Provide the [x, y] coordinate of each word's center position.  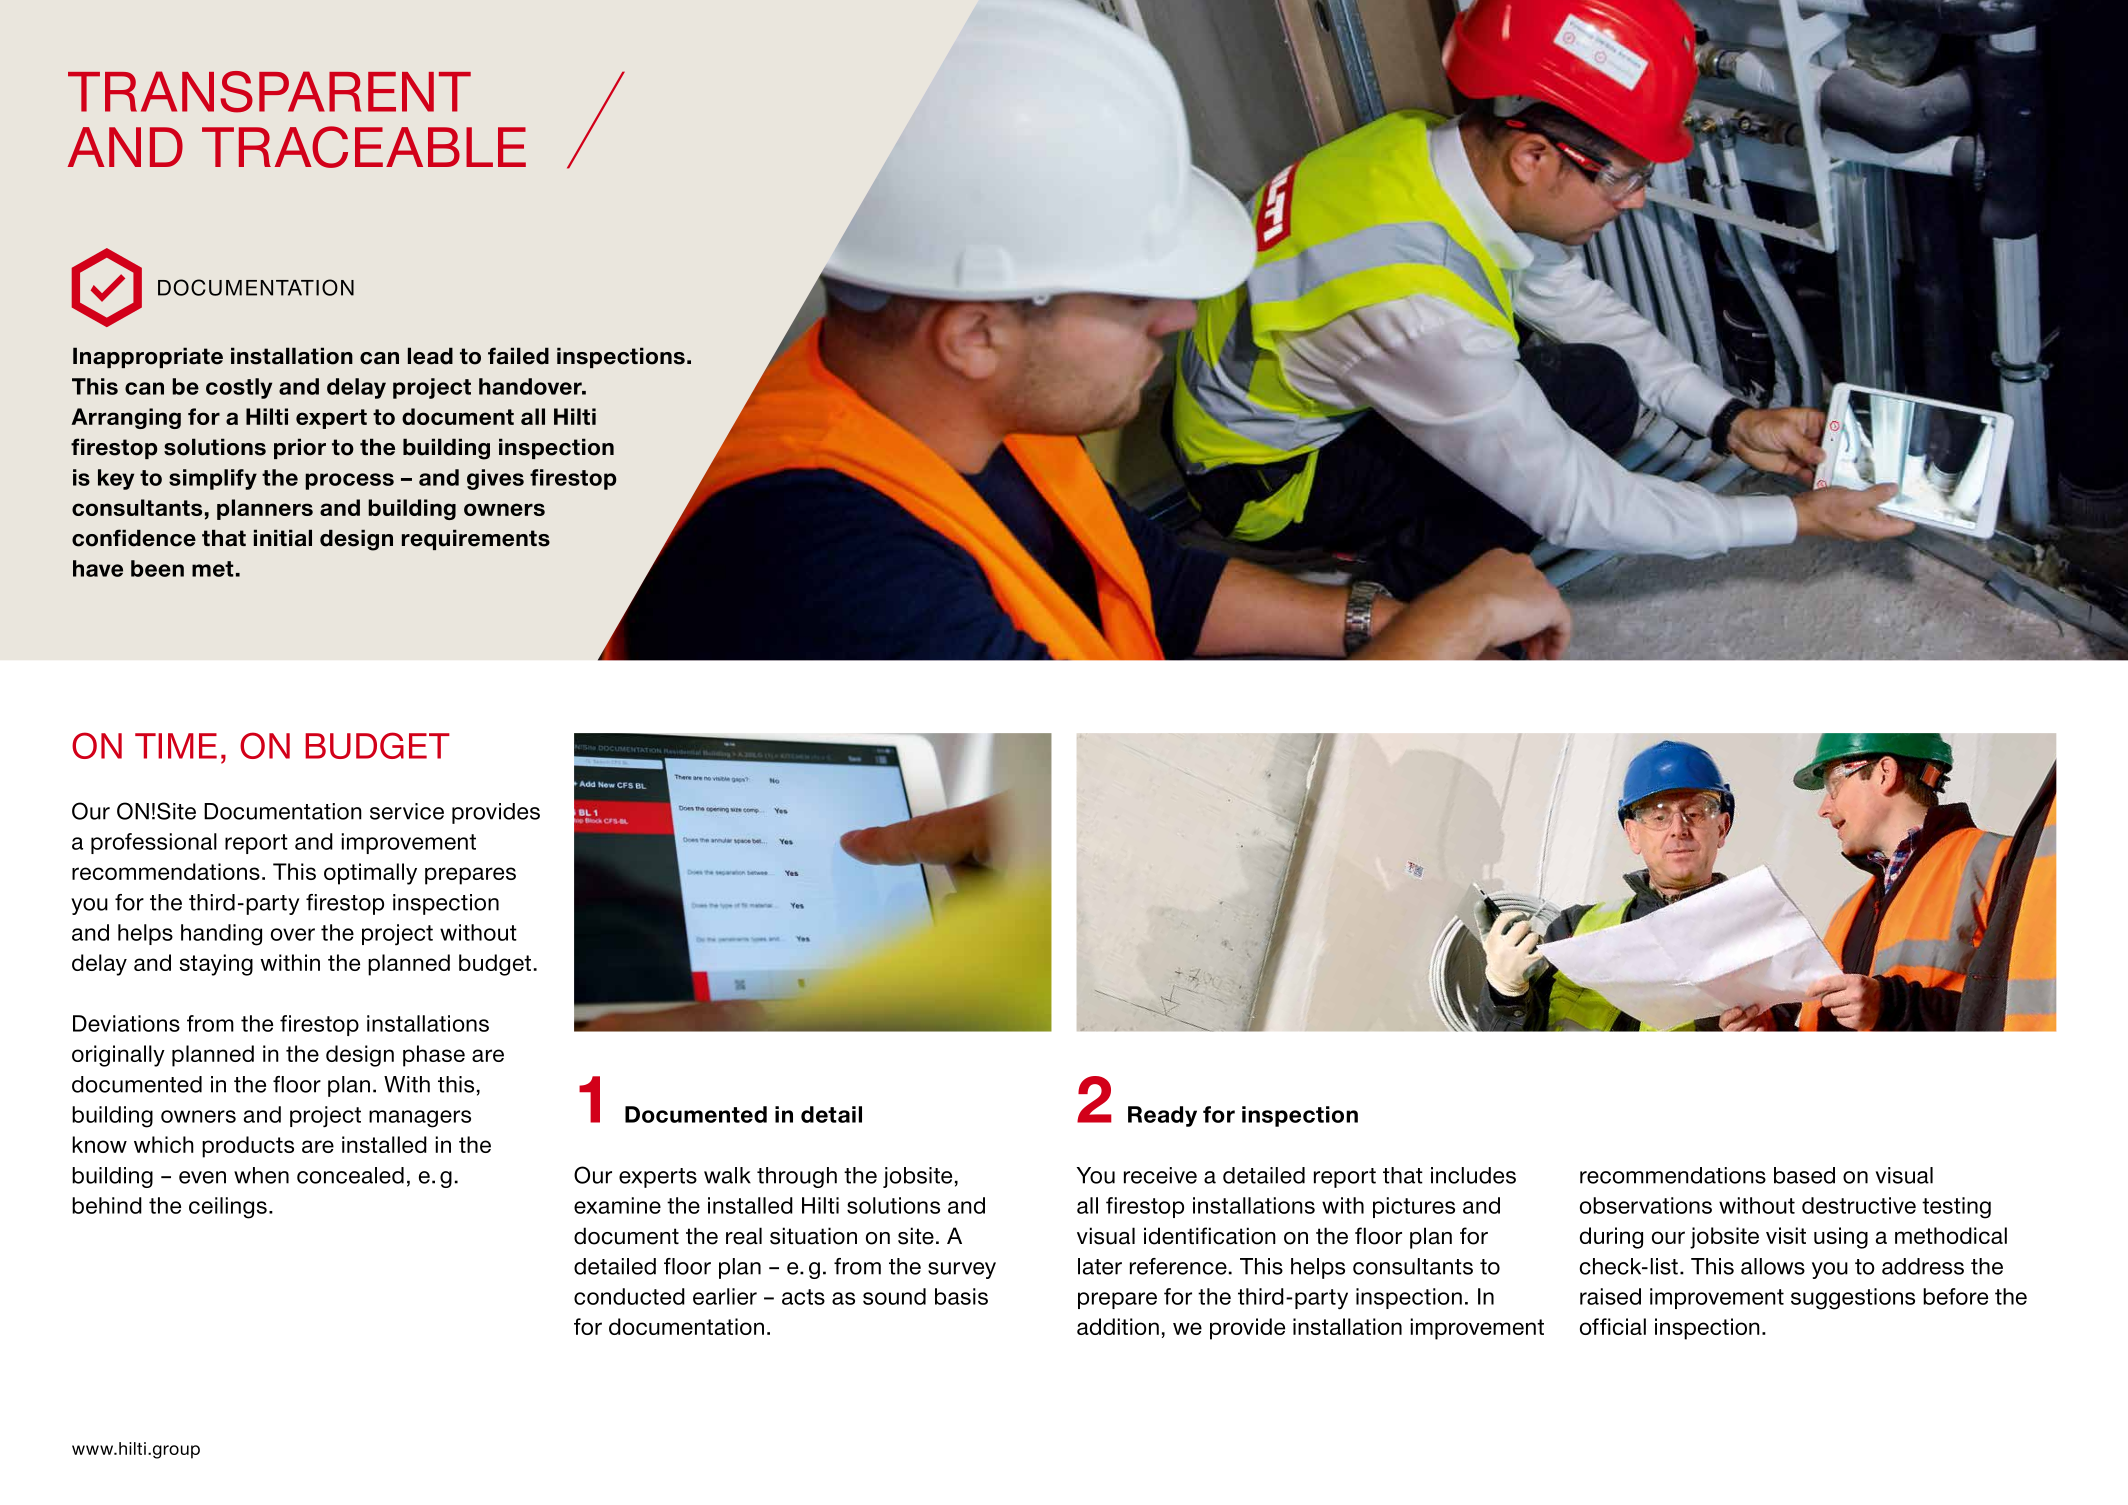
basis [961, 1296]
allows [1773, 1266]
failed [518, 356]
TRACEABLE [364, 147]
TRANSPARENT [269, 92]
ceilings [228, 1208]
